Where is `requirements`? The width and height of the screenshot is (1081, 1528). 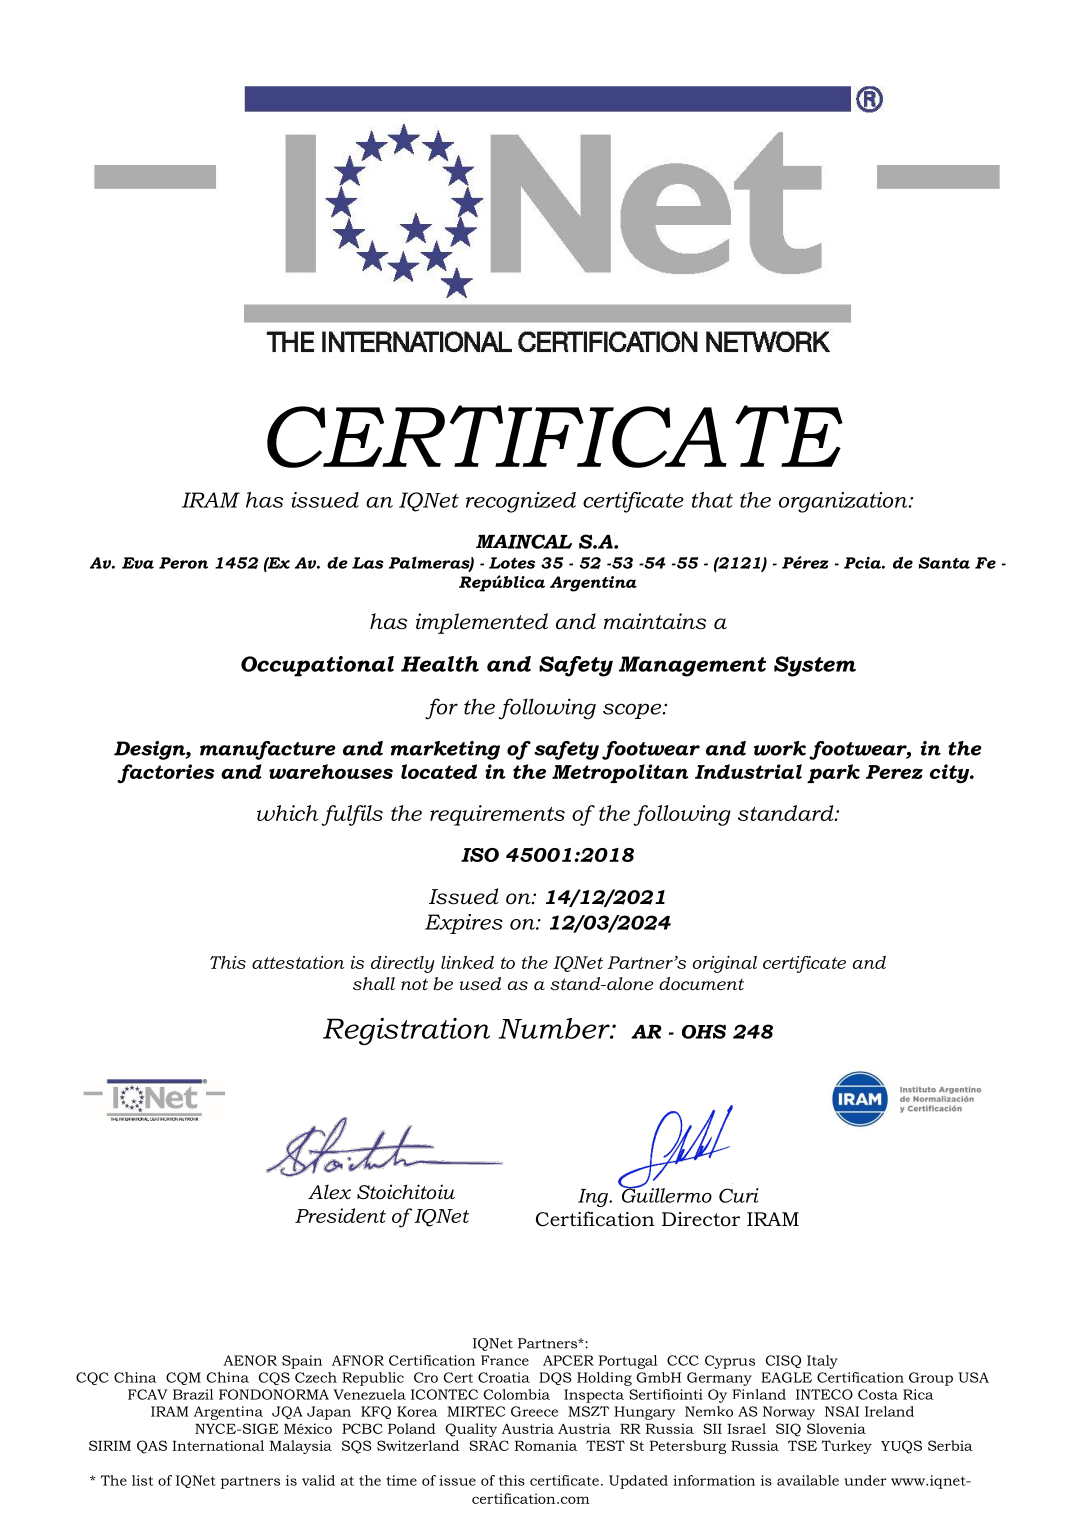 requirements is located at coordinates (497, 815).
